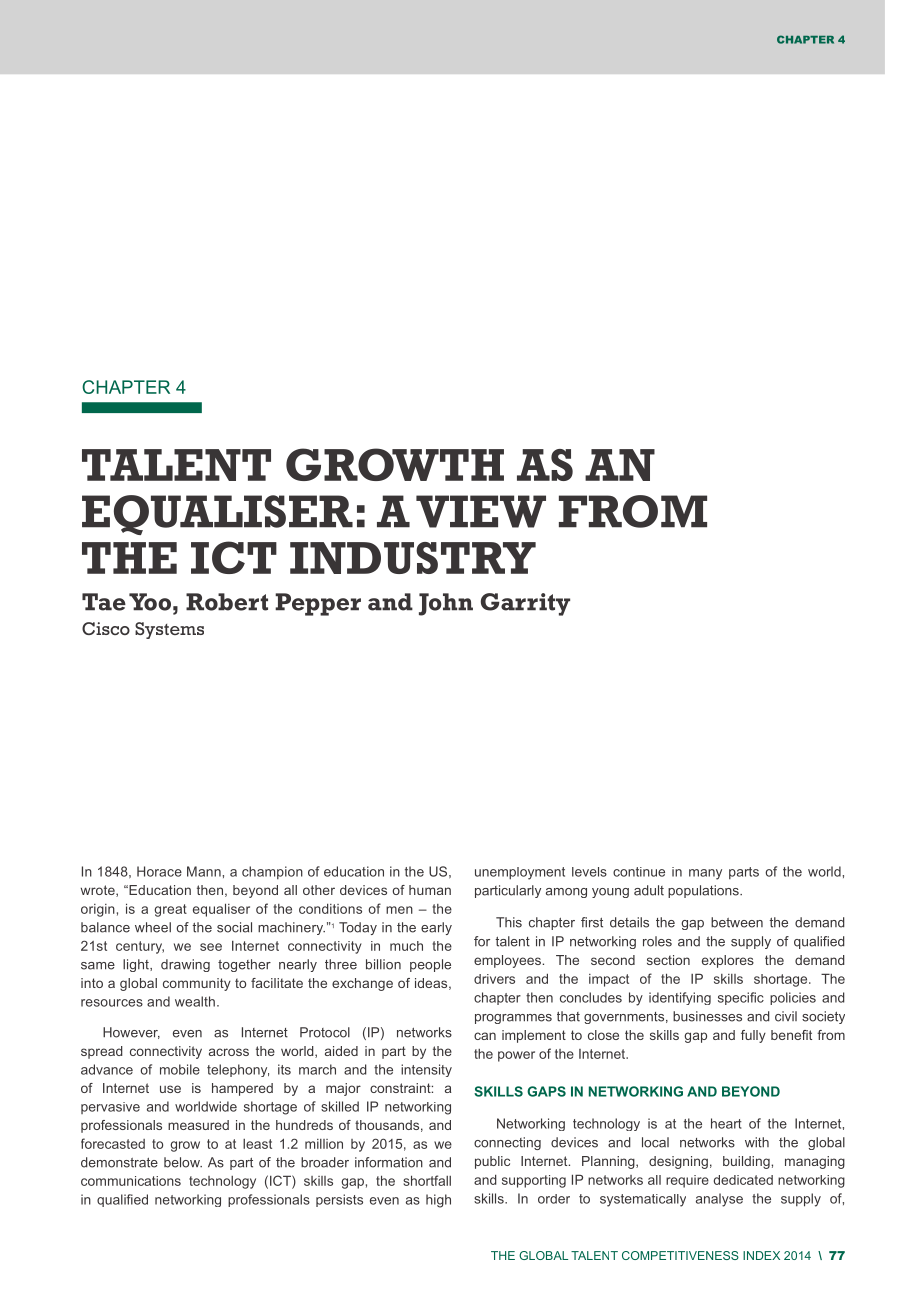 The image size is (924, 1307). I want to click on Garrity, so click(525, 604).
